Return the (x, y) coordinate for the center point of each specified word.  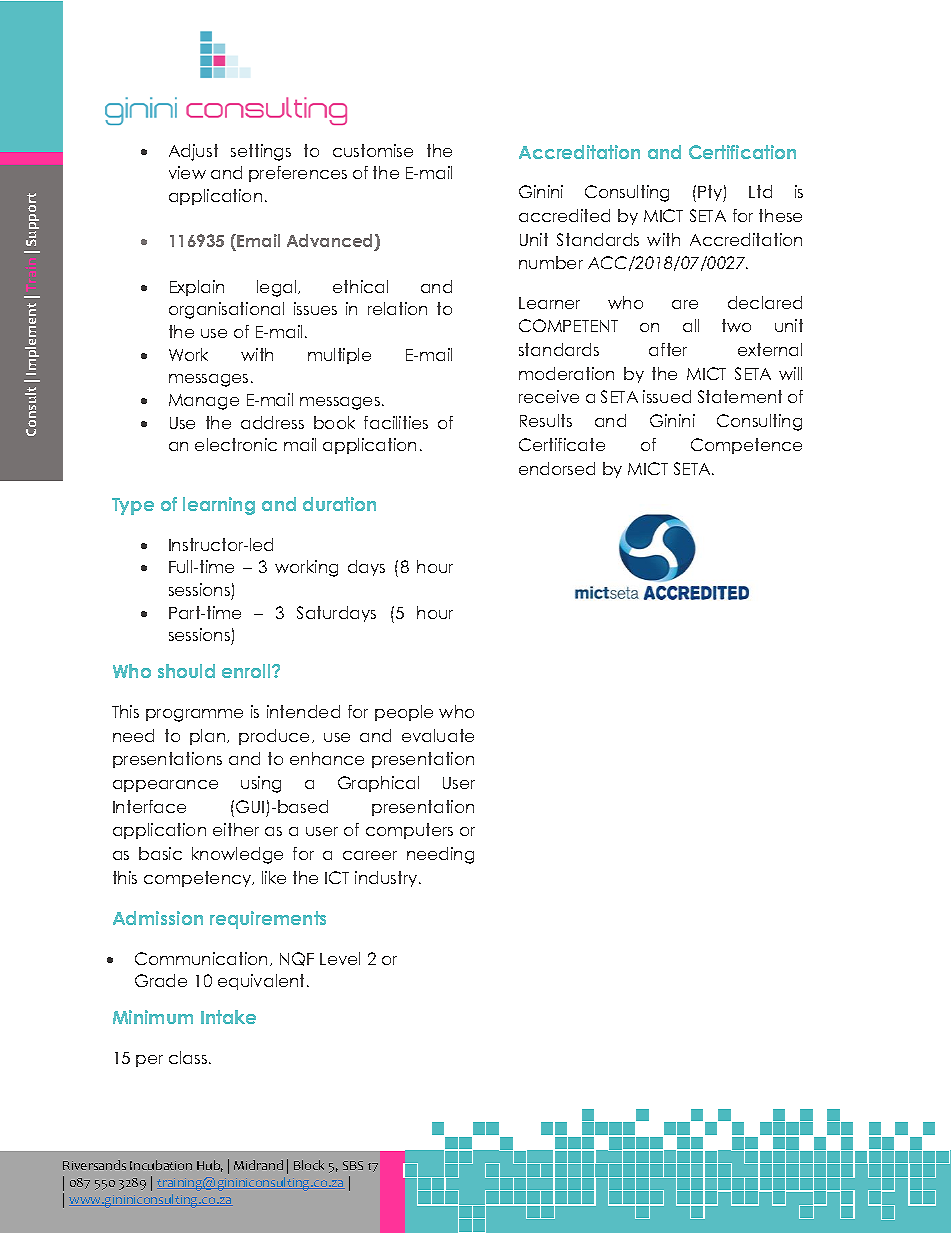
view (187, 172)
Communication (203, 959)
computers (409, 831)
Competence (746, 446)
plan (209, 737)
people (404, 713)
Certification (742, 152)
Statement (740, 396)
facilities (396, 422)
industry (387, 879)
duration (339, 504)
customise (373, 150)
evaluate (438, 735)
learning (219, 506)
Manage (204, 402)
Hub (210, 1166)
